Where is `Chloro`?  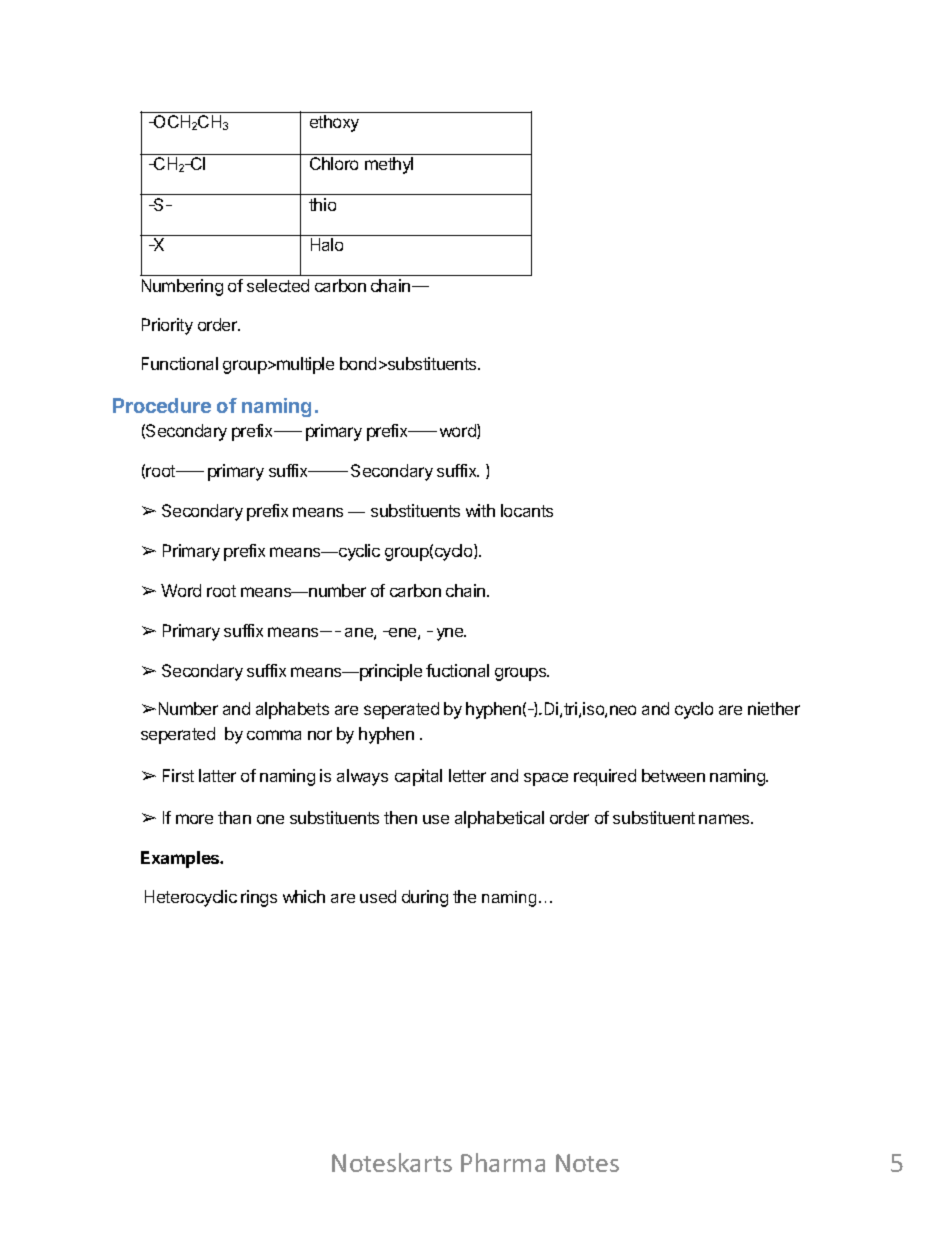 Chloro is located at coordinates (334, 163).
